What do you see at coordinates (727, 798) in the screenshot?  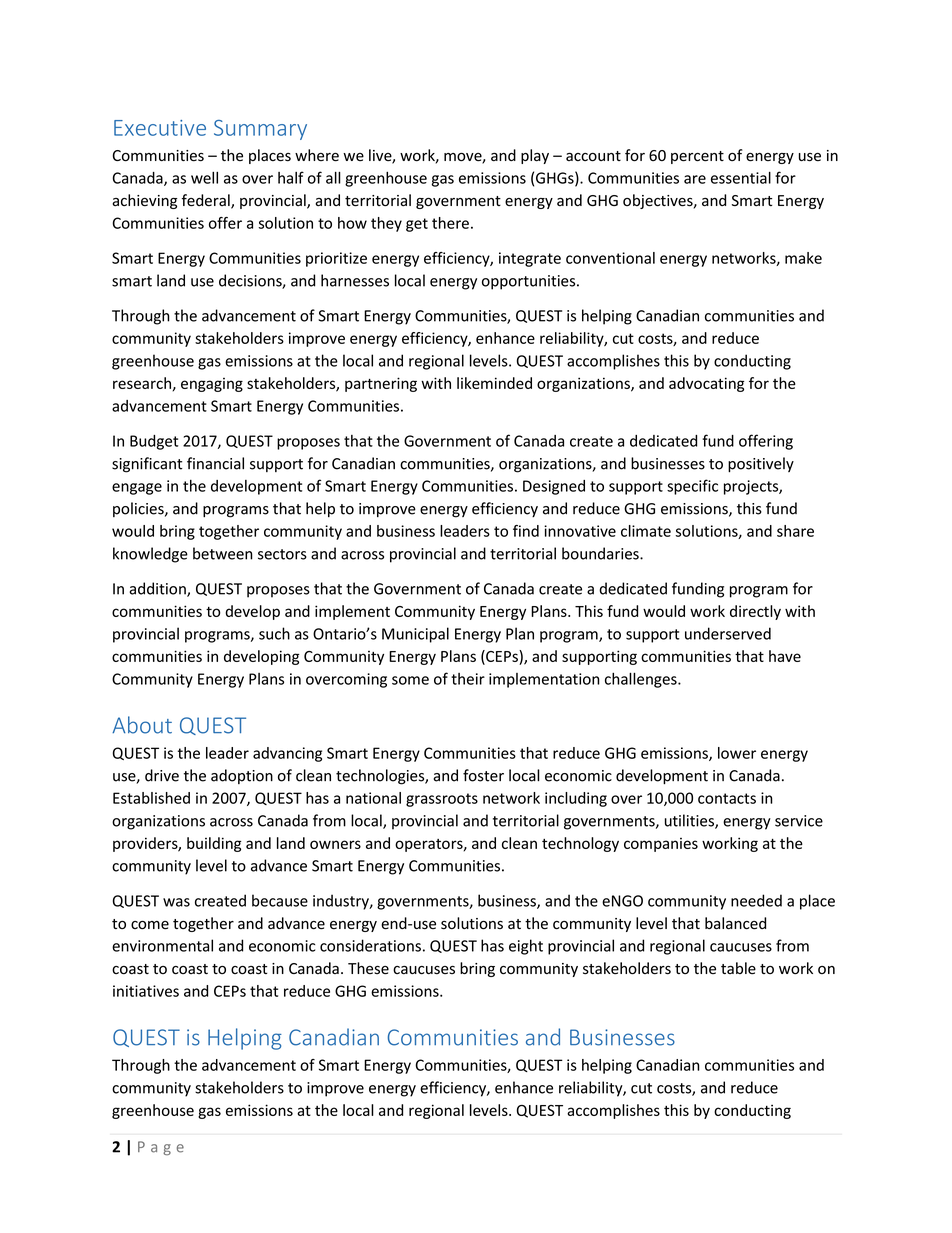 I see `contacts` at bounding box center [727, 798].
